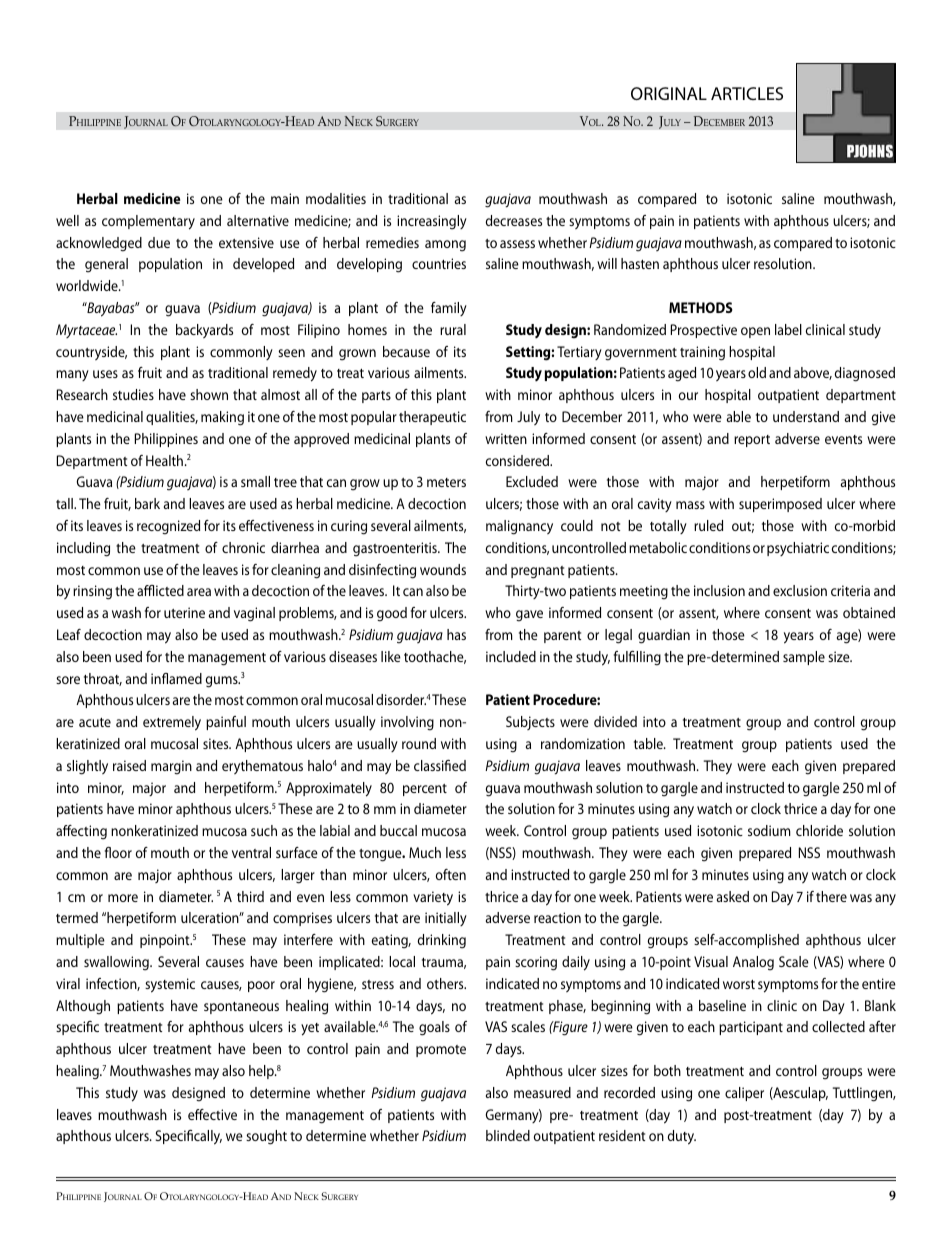 The image size is (952, 1233). What do you see at coordinates (171, 767) in the page?
I see `margin` at bounding box center [171, 767].
